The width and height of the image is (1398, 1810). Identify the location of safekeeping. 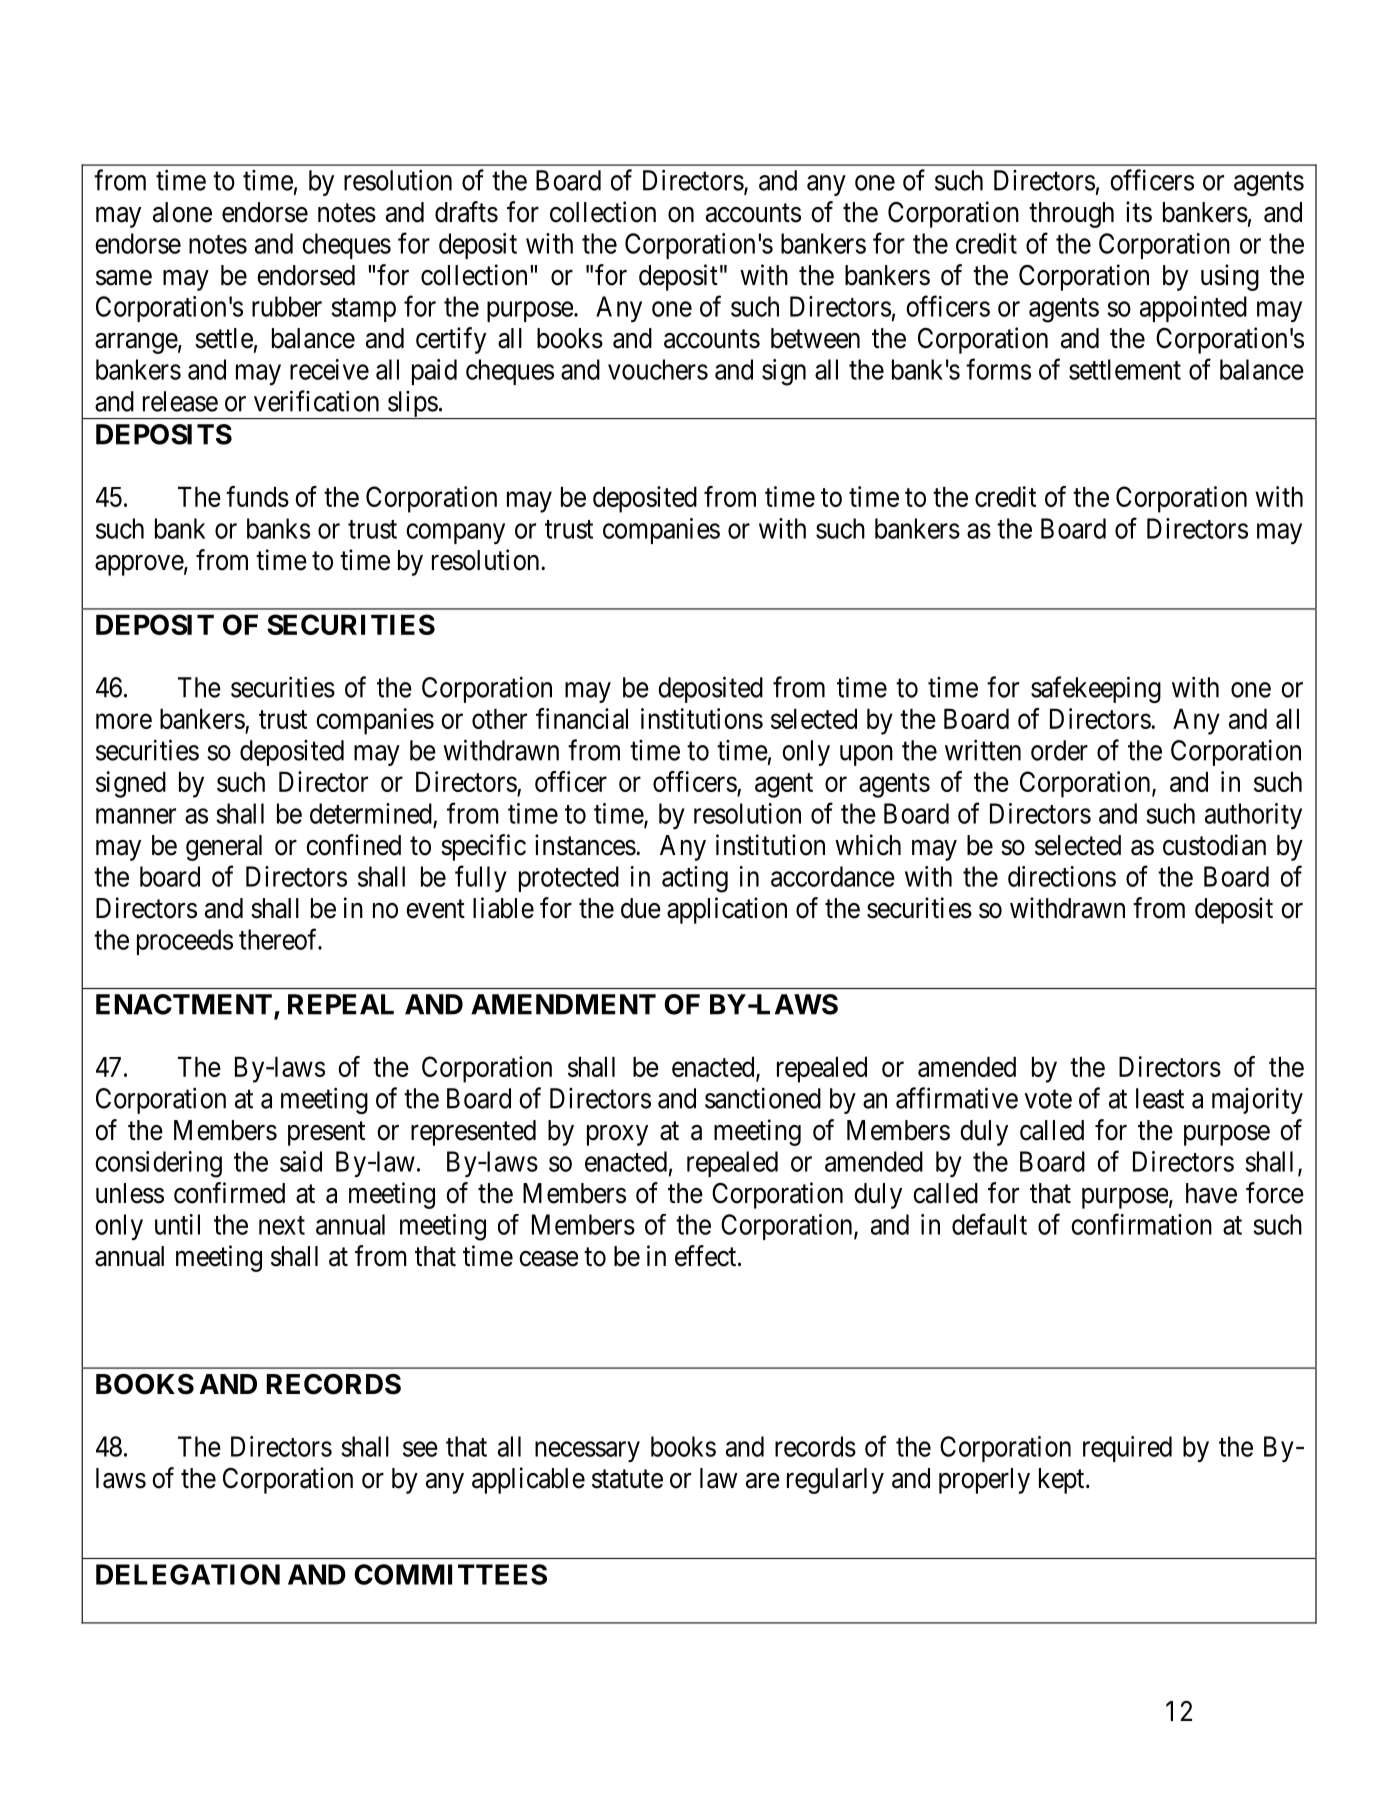
(1096, 689).
